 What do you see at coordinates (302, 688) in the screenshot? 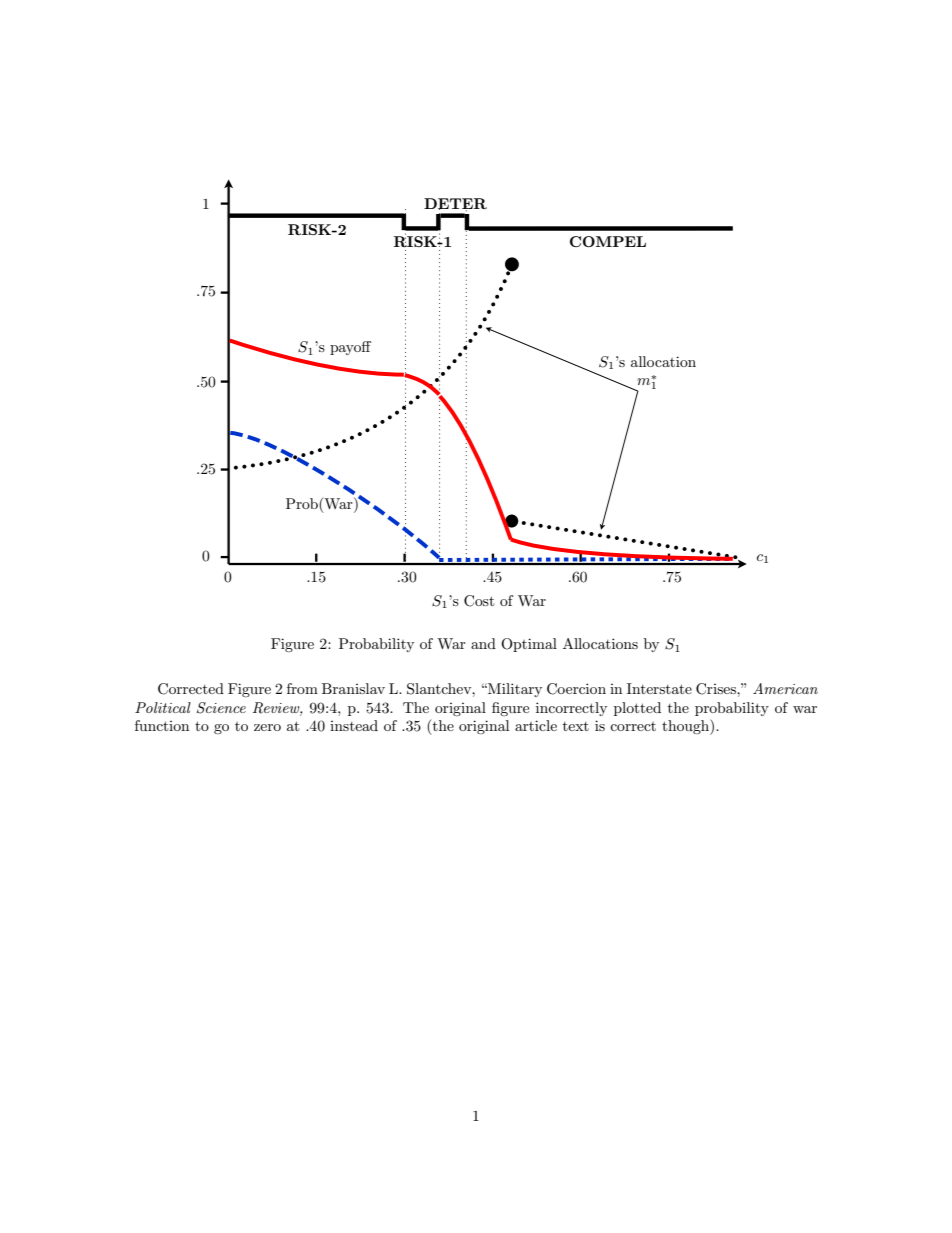
I see `from` at bounding box center [302, 688].
